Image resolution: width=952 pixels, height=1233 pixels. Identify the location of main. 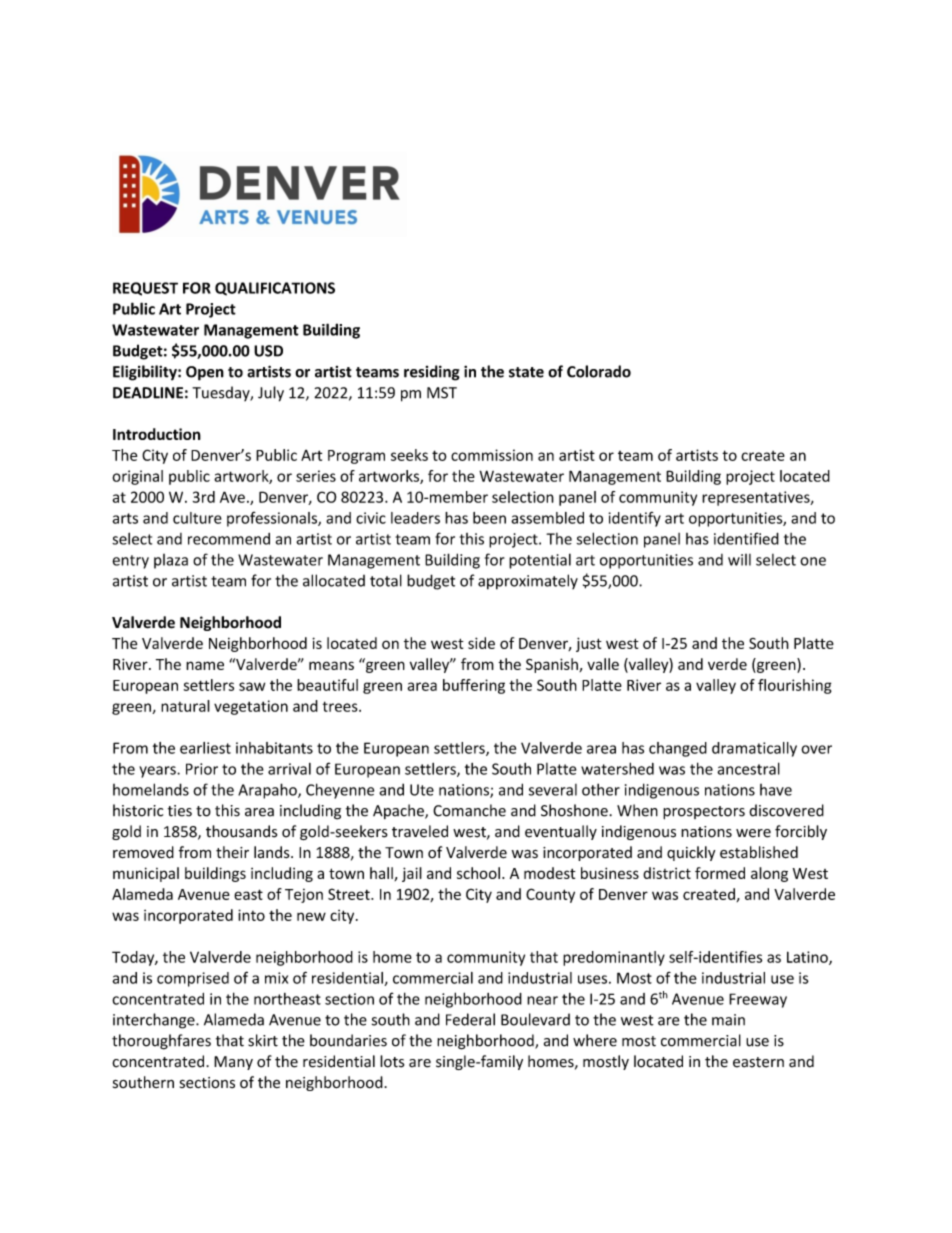
(728, 1020).
